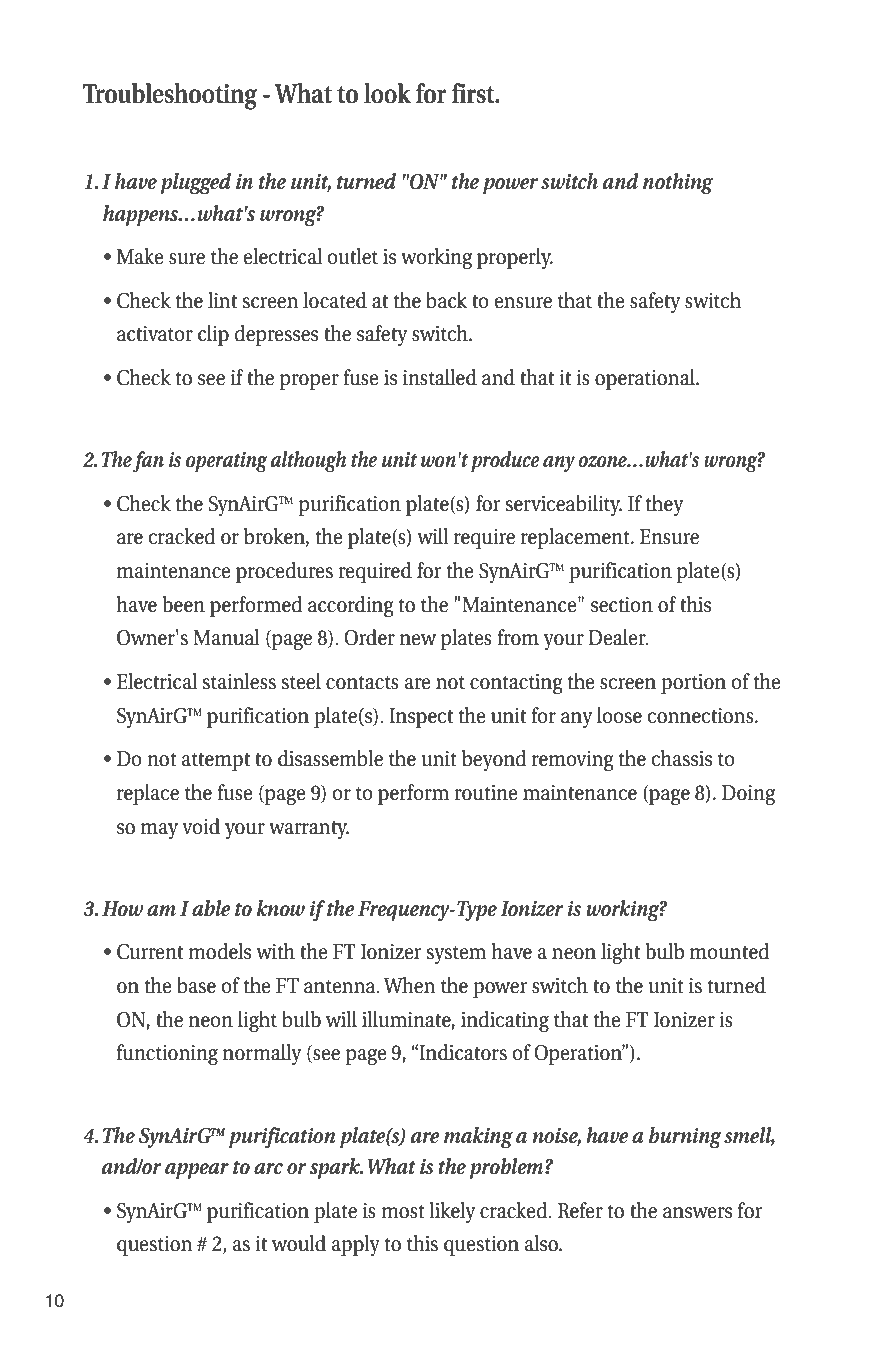  Describe the element at coordinates (664, 505) in the image. I see `they` at that location.
